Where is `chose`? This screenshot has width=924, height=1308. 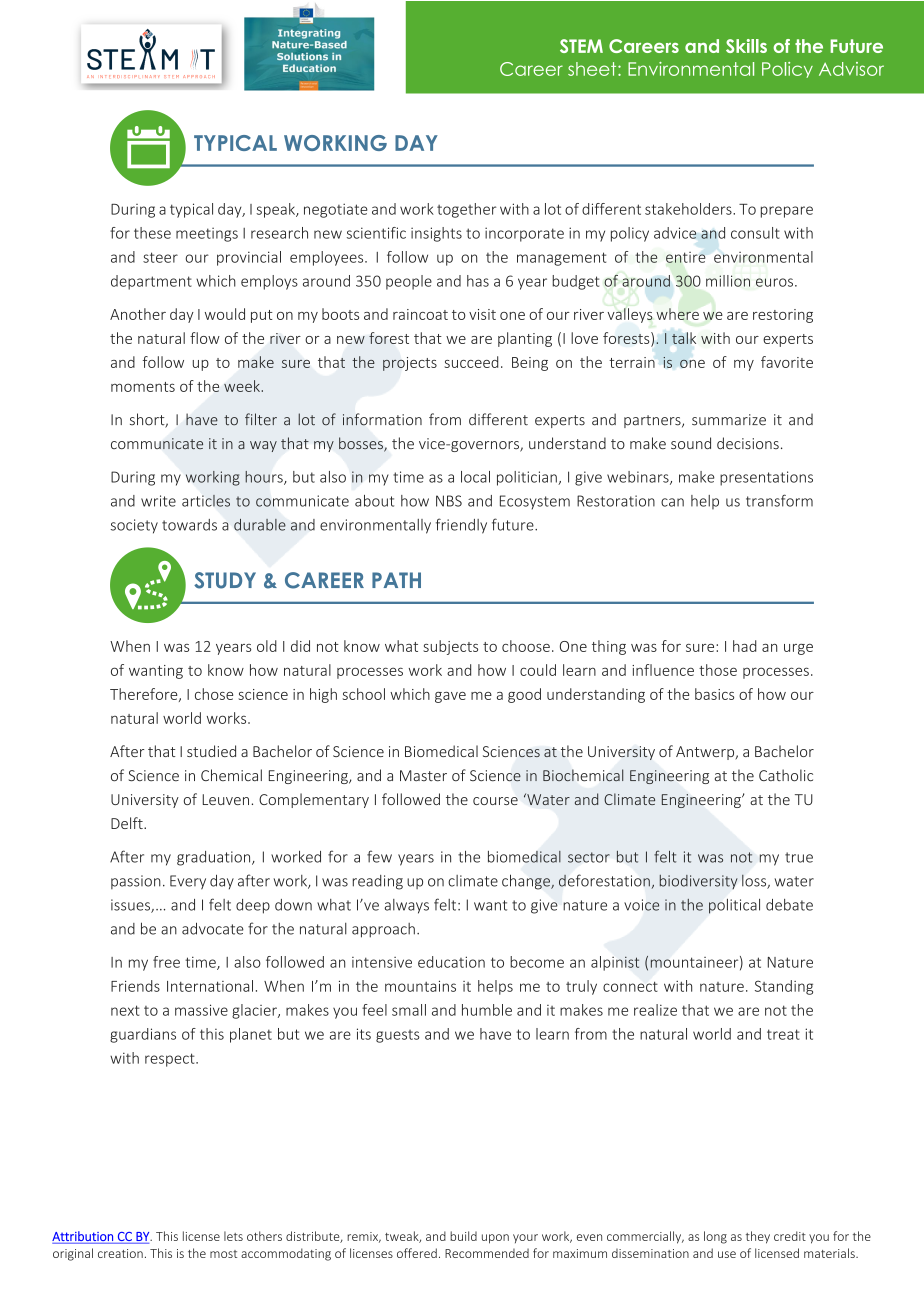
chose is located at coordinates (214, 694).
